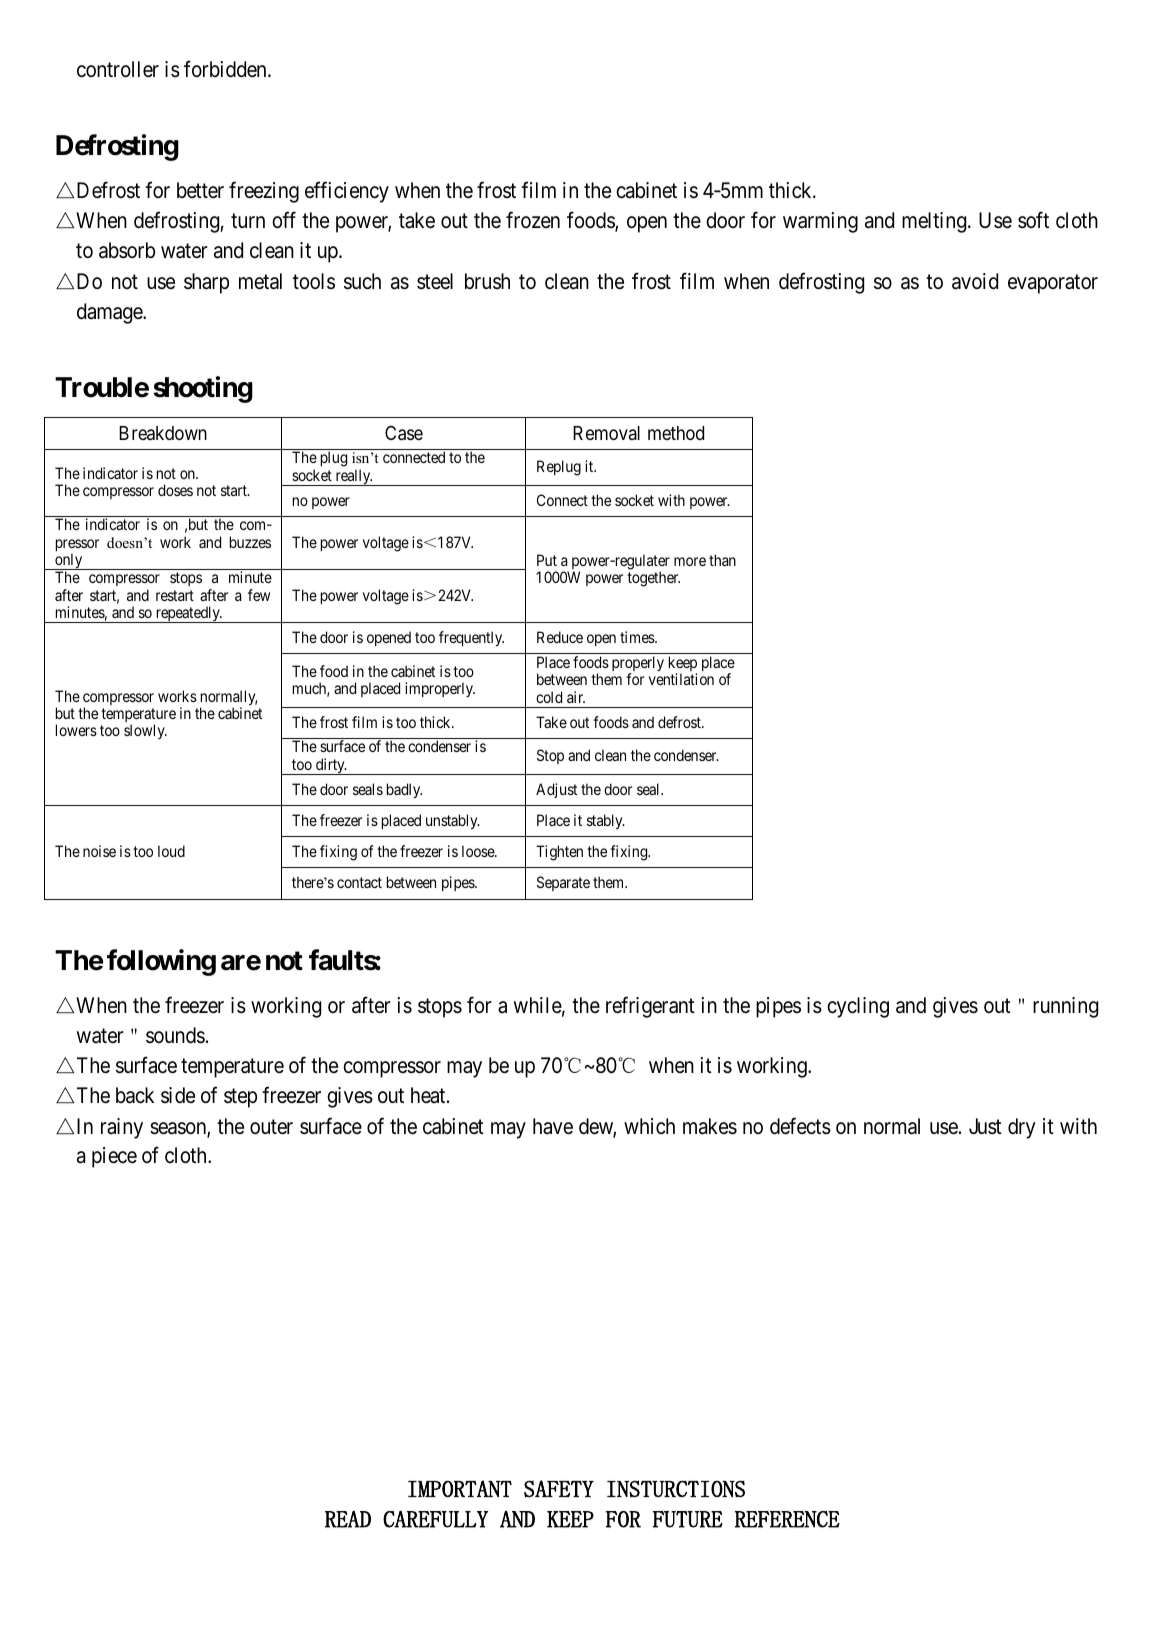  I want to click on frozen, so click(533, 220).
